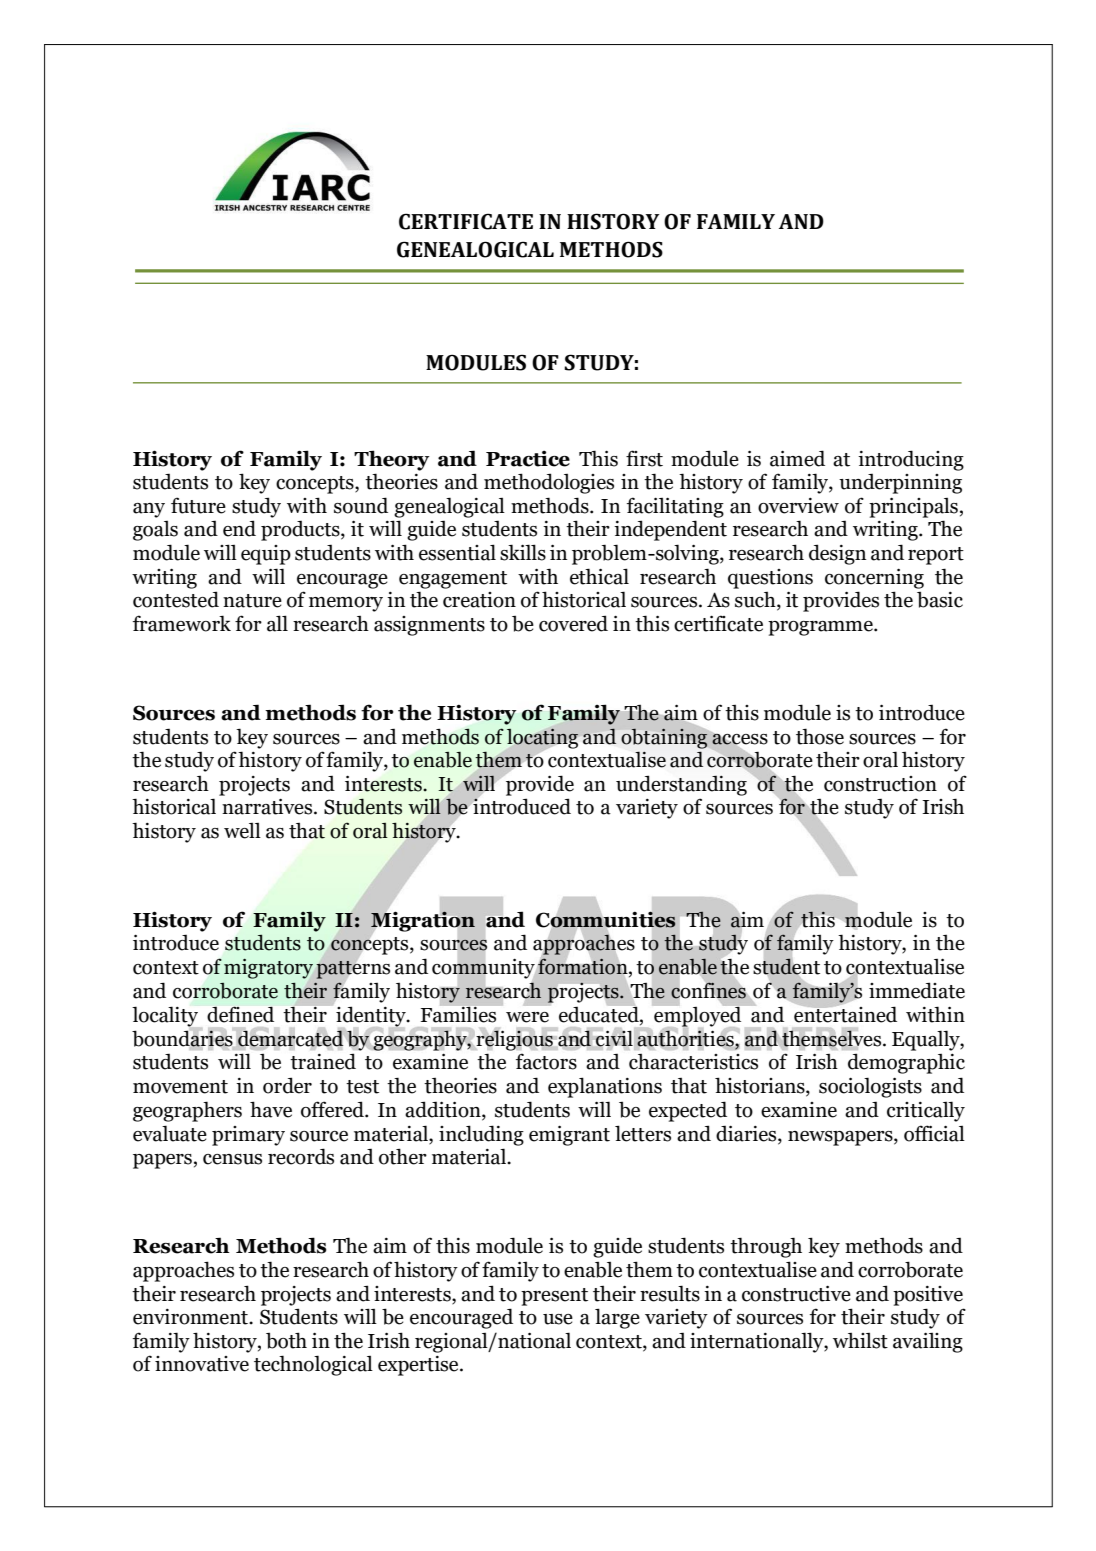 The width and height of the screenshot is (1096, 1551). Describe the element at coordinates (900, 484) in the screenshot. I see `underpinning` at that location.
